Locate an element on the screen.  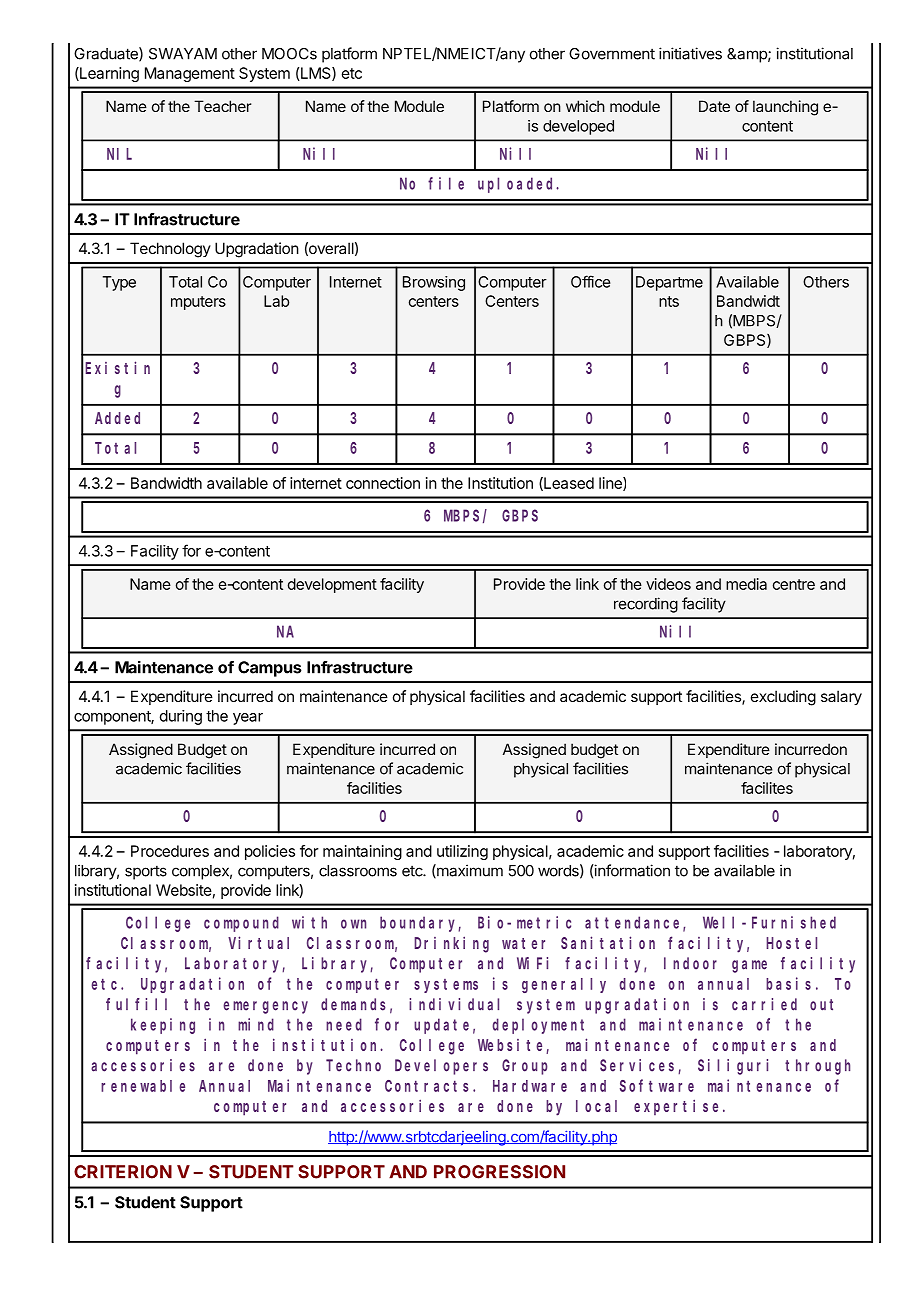
Campus is located at coordinates (270, 669).
